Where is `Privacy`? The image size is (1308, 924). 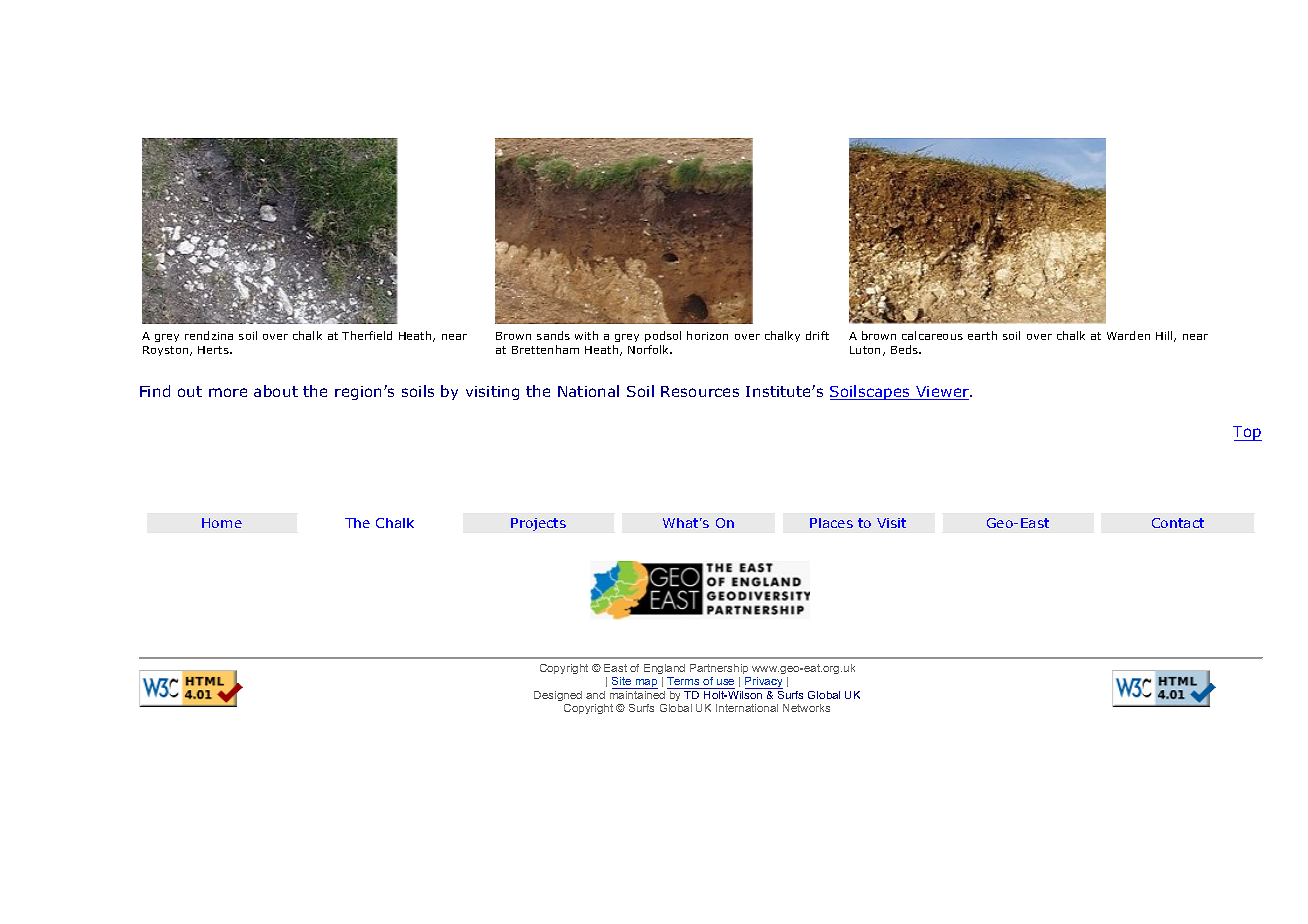 Privacy is located at coordinates (764, 683).
